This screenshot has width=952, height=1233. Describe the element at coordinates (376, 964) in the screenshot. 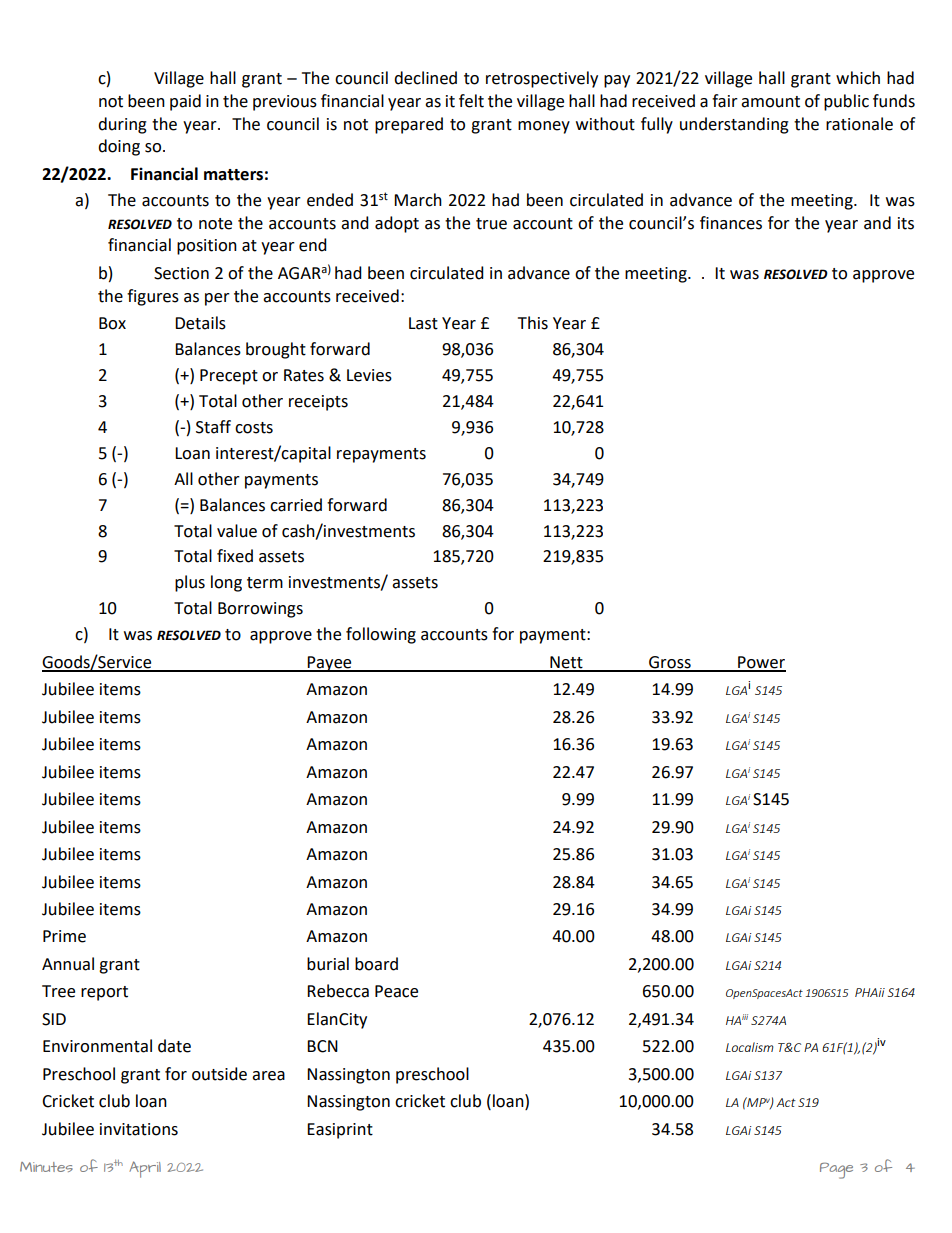

I see `board` at that location.
